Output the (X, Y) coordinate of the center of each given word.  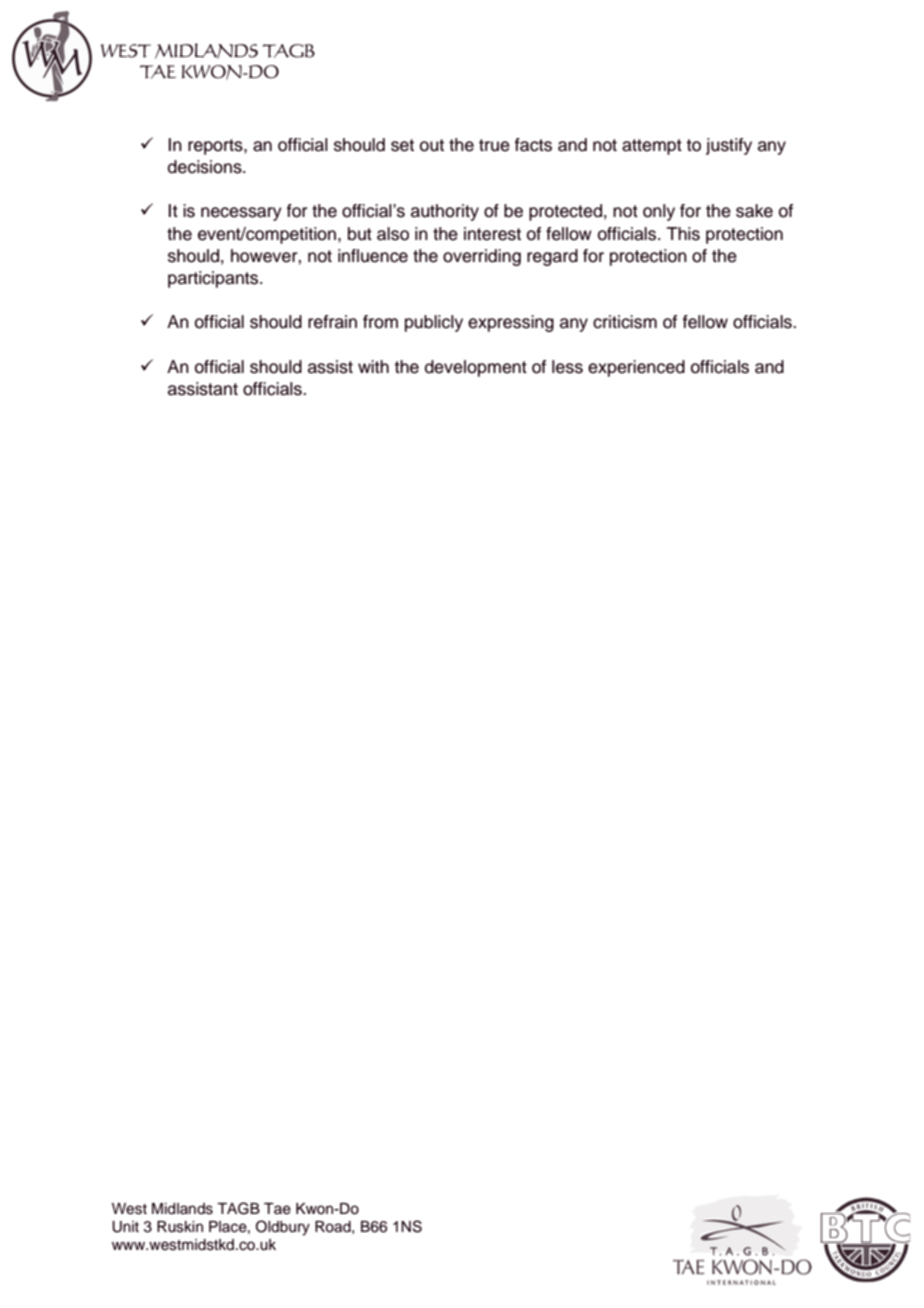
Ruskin (180, 1227)
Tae (277, 1209)
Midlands (182, 1209)
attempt (652, 147)
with (373, 366)
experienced (636, 368)
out (432, 145)
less (567, 367)
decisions (206, 167)
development (476, 368)
